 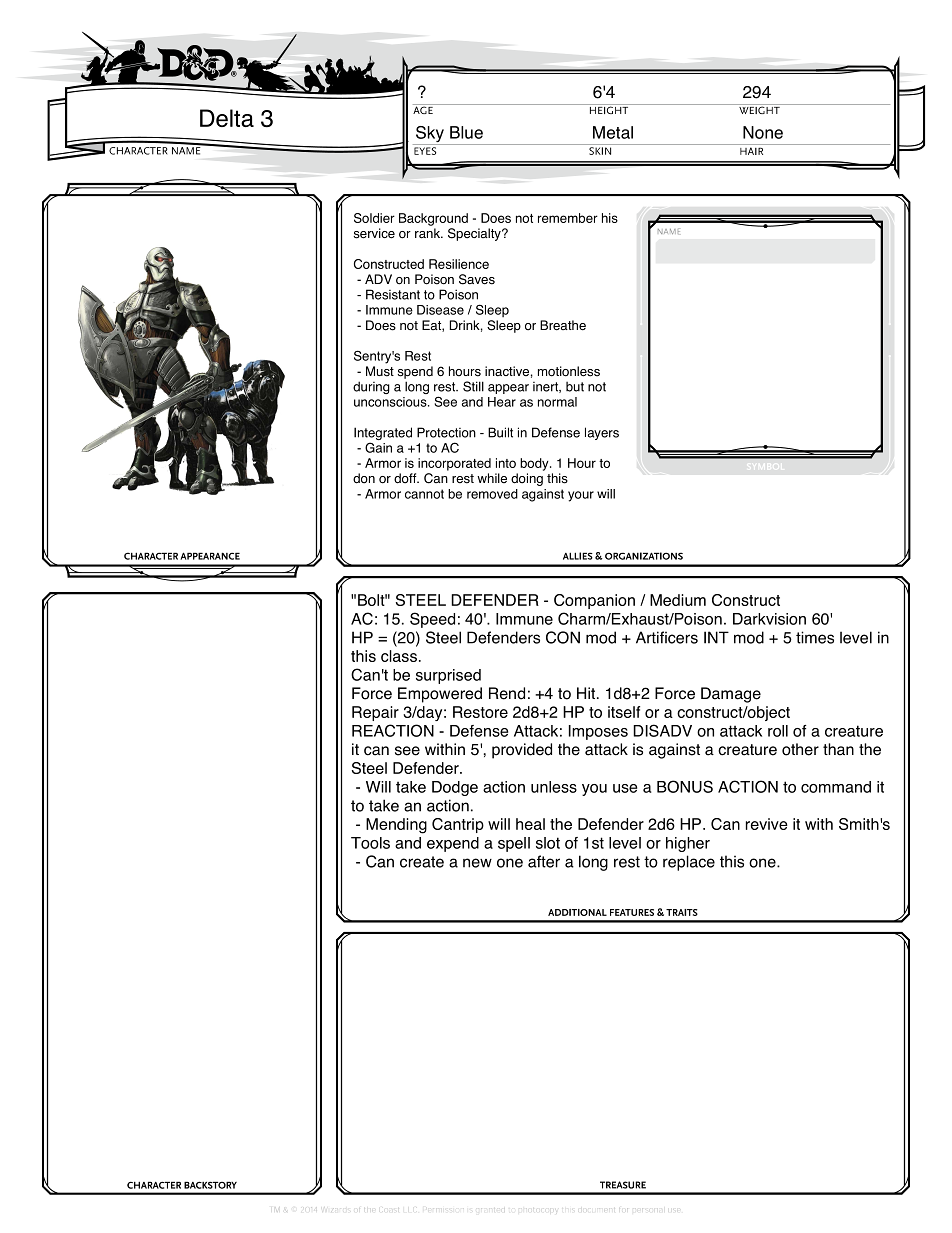 I want to click on None, so click(x=763, y=132).
